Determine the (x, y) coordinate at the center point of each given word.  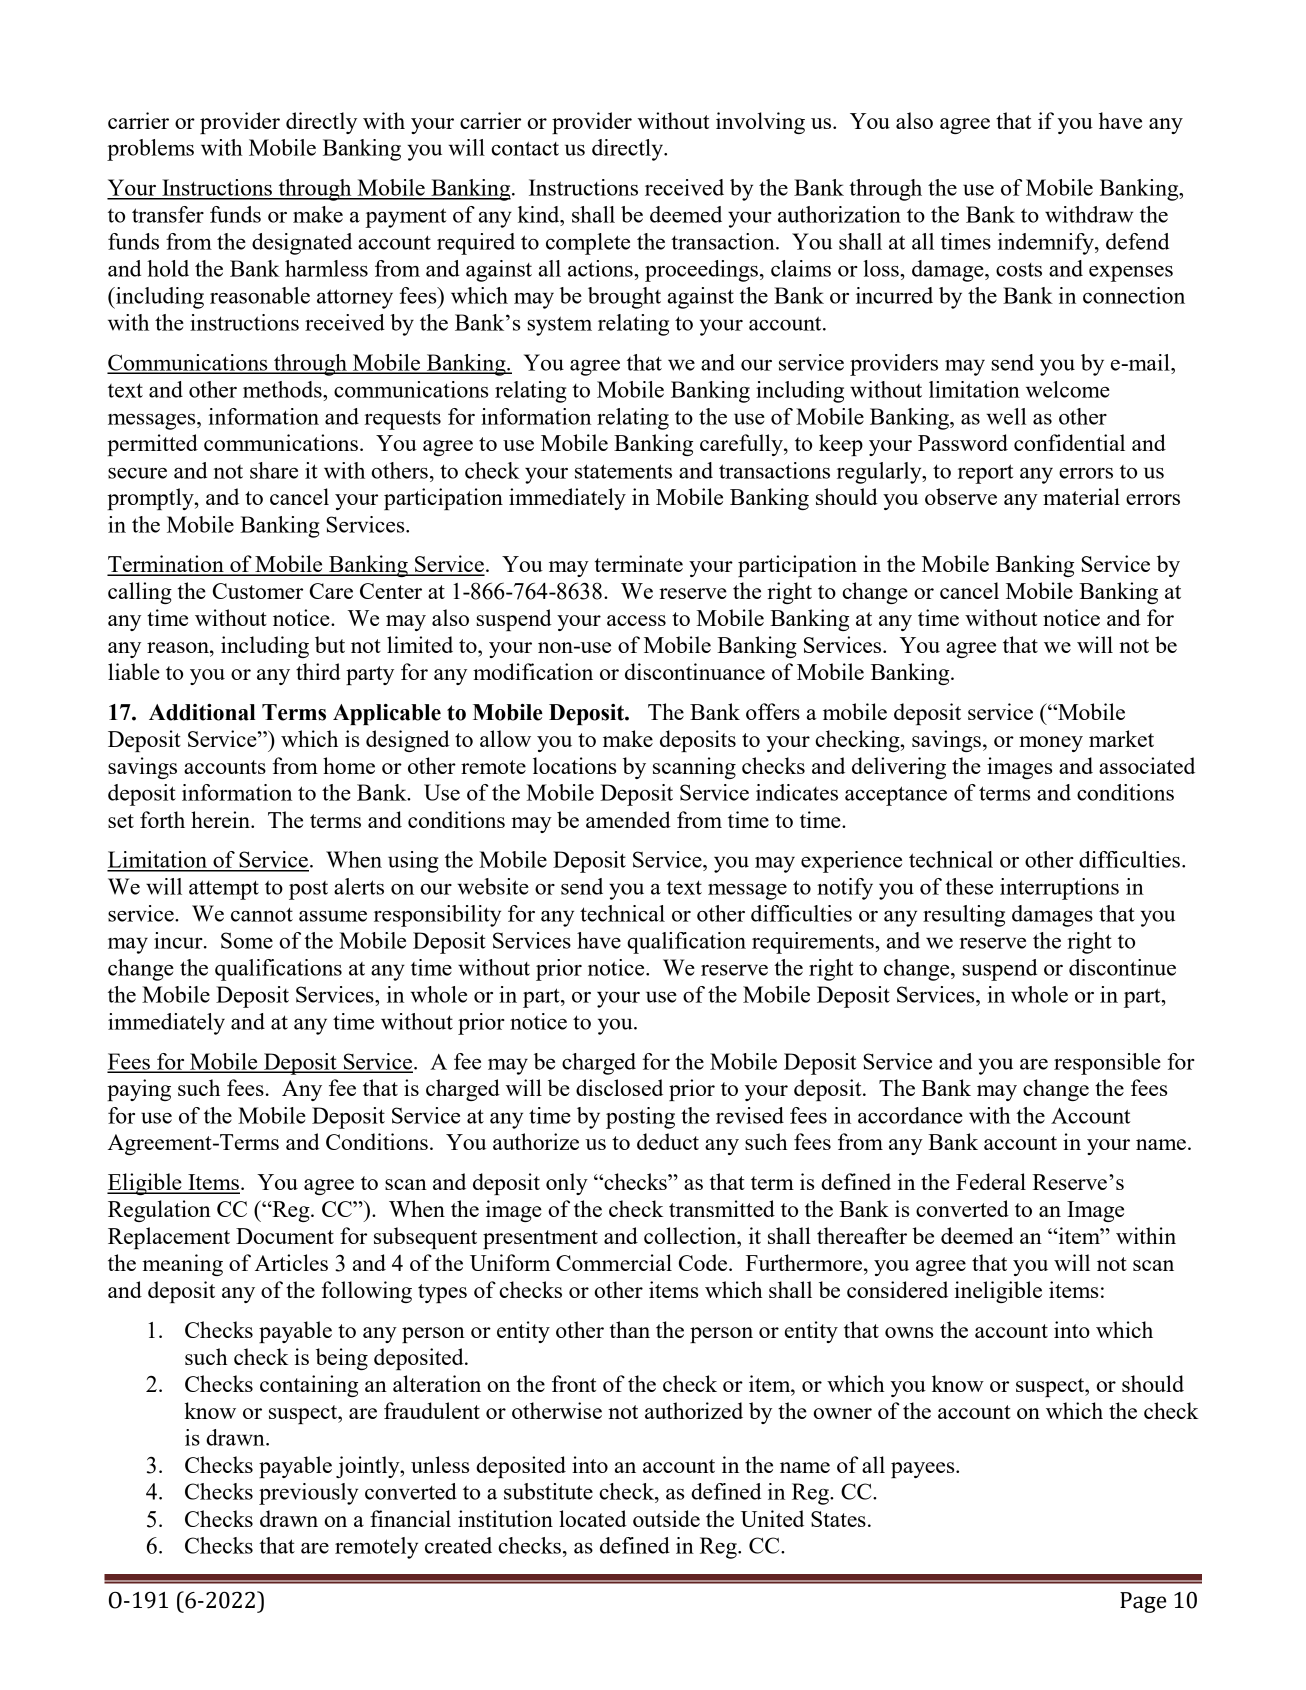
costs (1019, 270)
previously (308, 1494)
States (838, 1519)
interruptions (1059, 889)
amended (628, 819)
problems (150, 150)
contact (525, 148)
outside (666, 1518)
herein (221, 819)
